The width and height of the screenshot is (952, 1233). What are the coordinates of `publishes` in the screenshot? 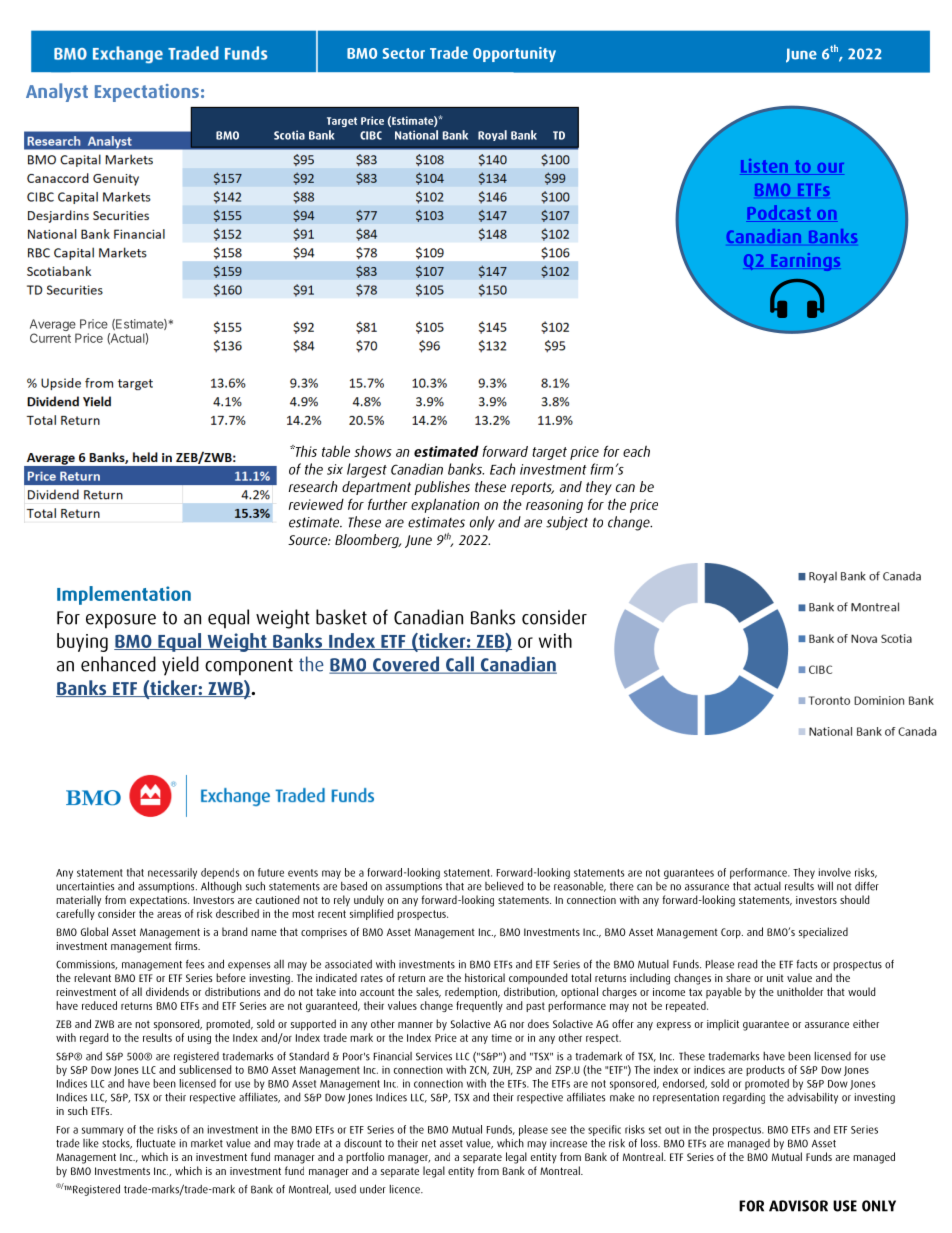 It's located at (442, 488).
